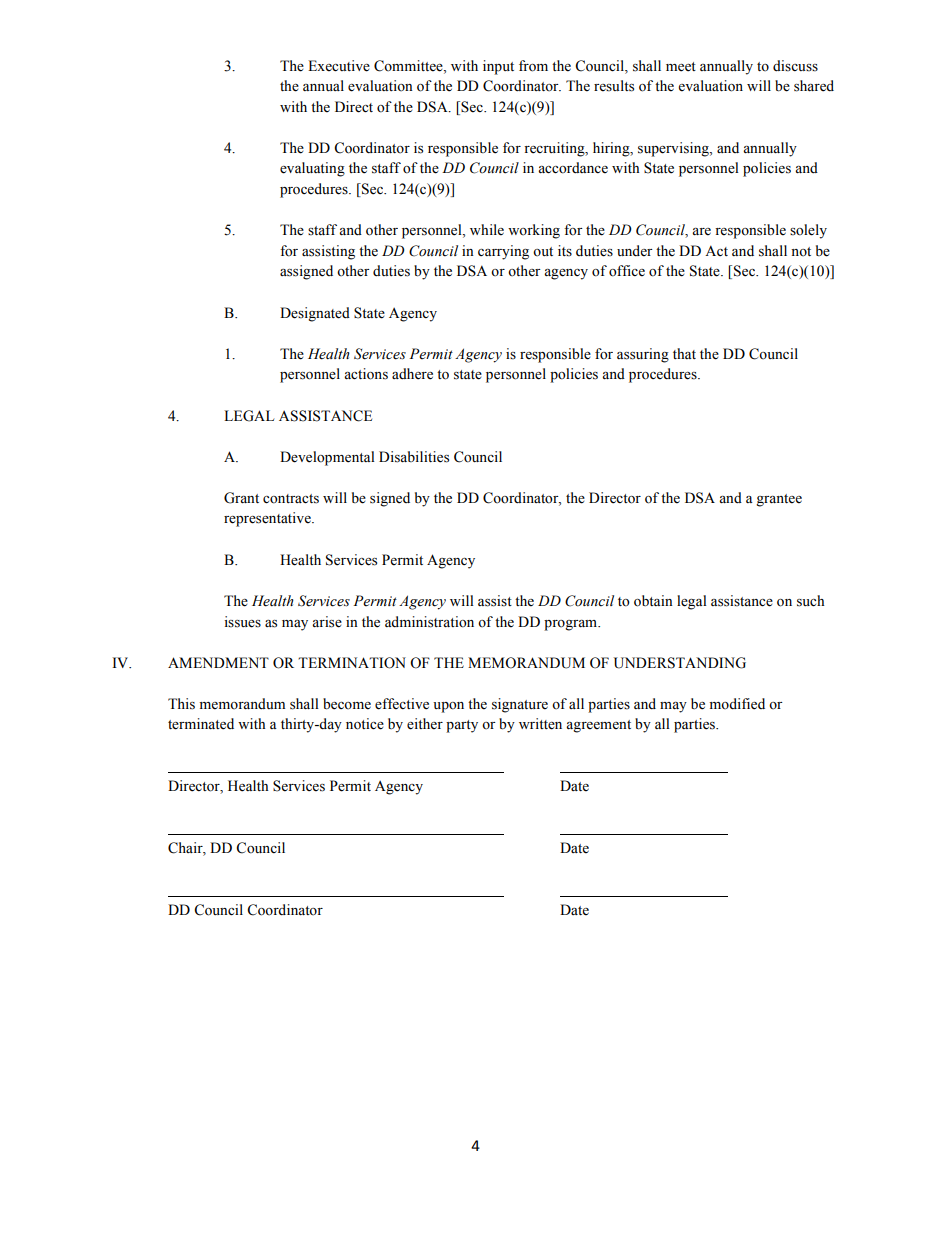  Describe the element at coordinates (414, 457) in the screenshot. I see `Disabilities` at that location.
